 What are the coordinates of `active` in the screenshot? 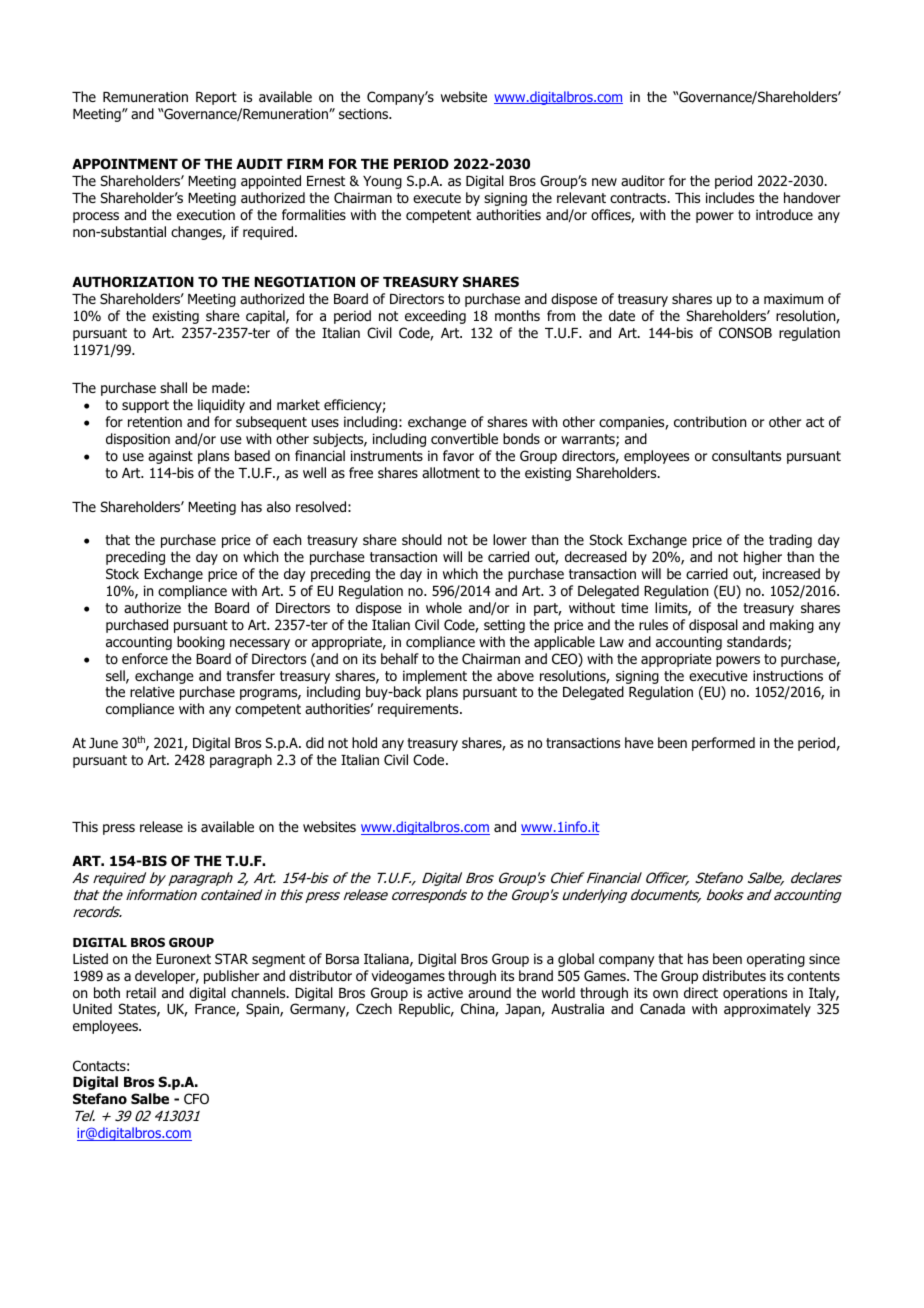 It's located at (445, 992).
